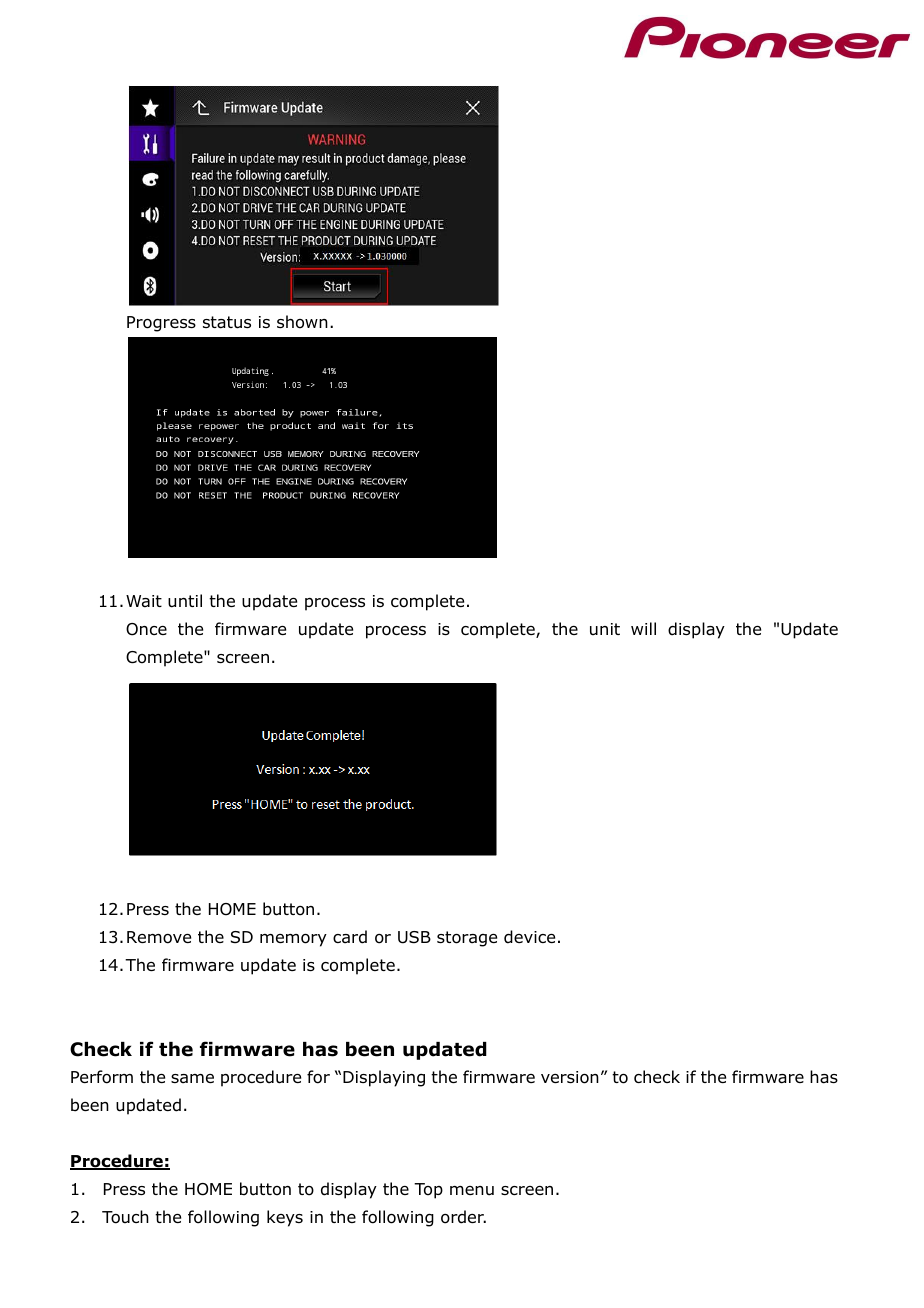 Image resolution: width=924 pixels, height=1308 pixels. I want to click on will, so click(643, 628).
